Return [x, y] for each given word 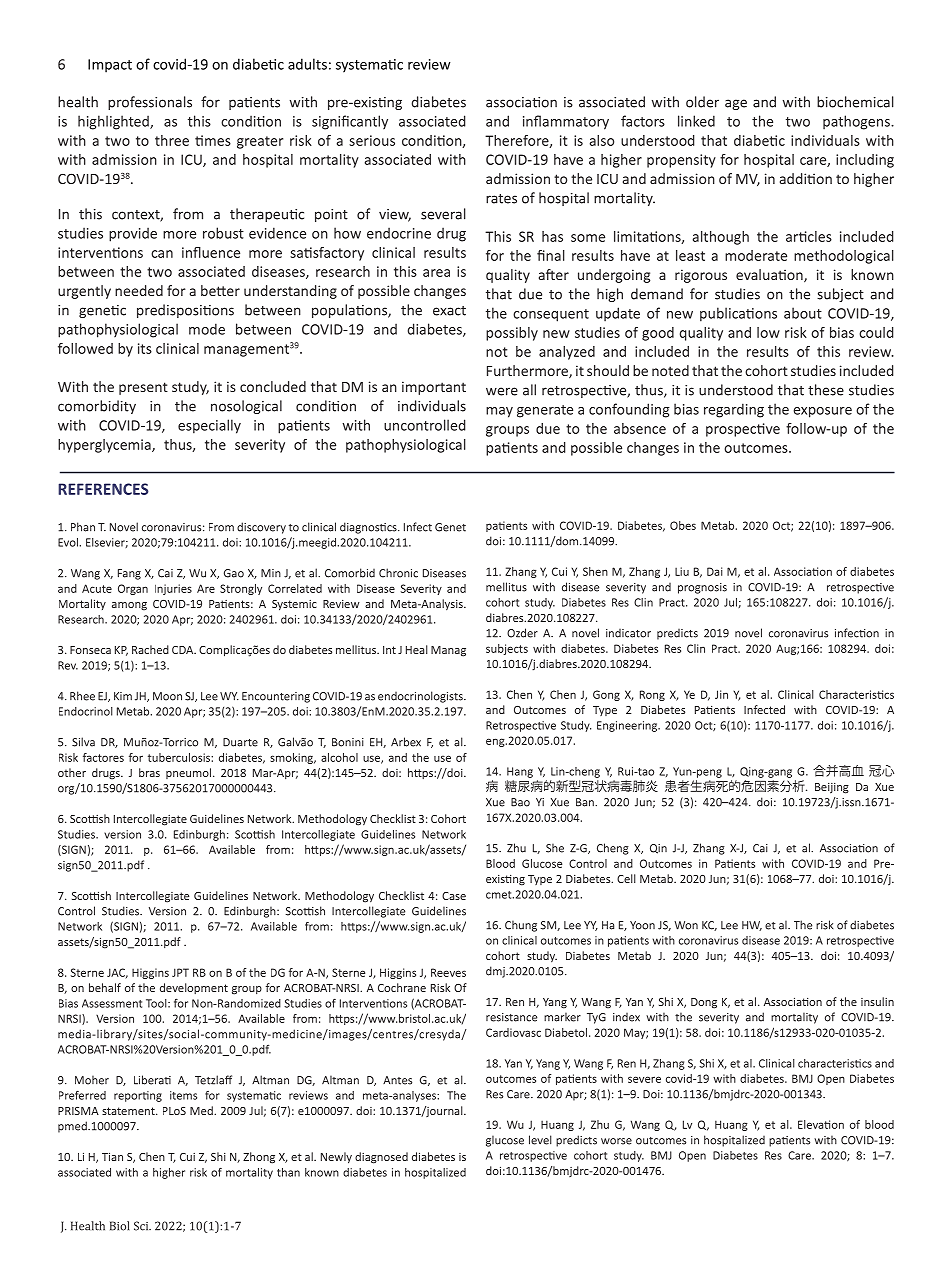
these [826, 390]
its [145, 348]
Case [454, 896]
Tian [112, 1156]
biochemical [855, 102]
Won [686, 925]
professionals [150, 103]
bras [149, 772]
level [540, 1140]
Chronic [398, 573]
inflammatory [566, 122]
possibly [512, 334]
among [129, 606]
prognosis [702, 588]
